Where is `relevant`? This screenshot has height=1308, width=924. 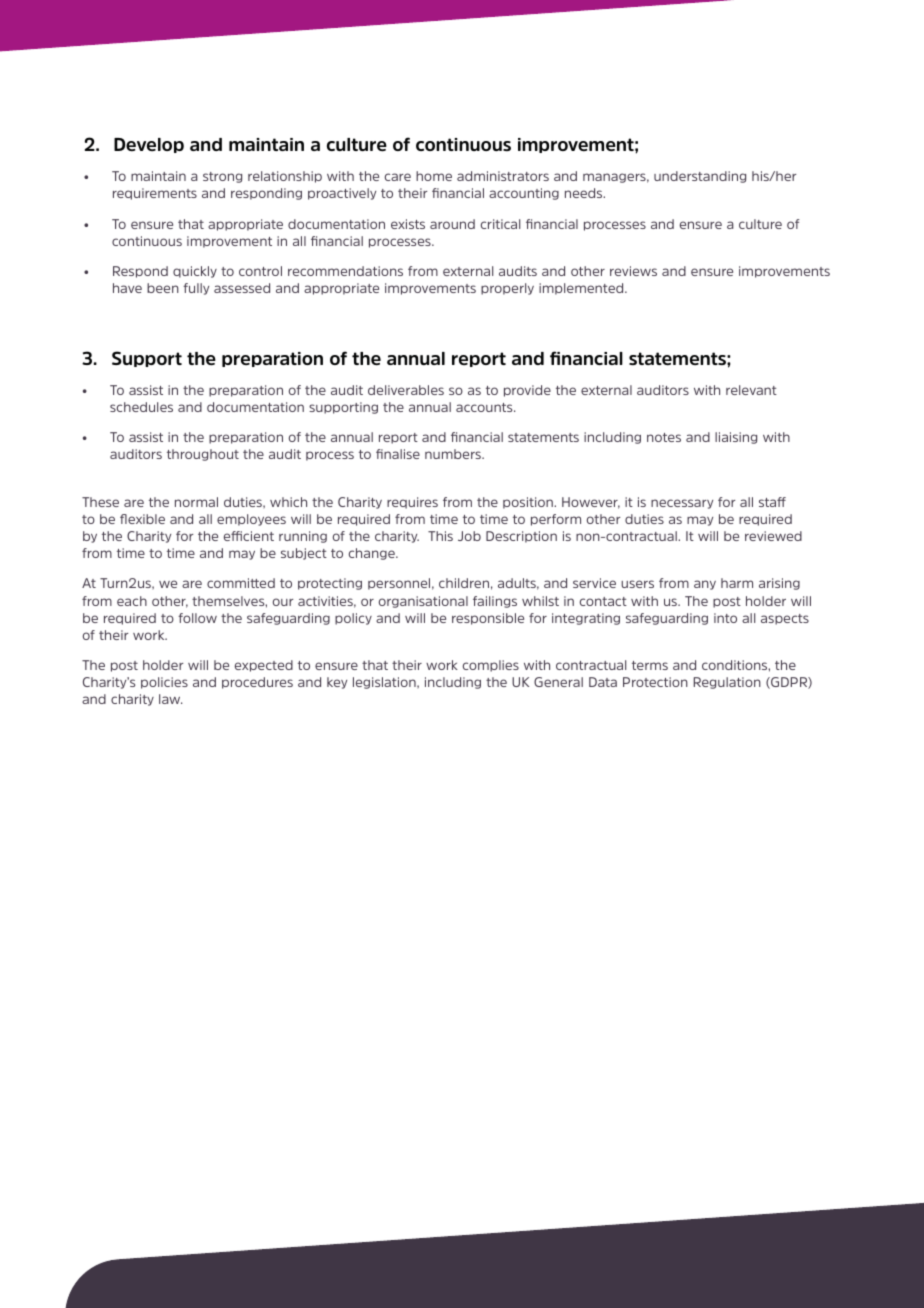
relevant is located at coordinates (751, 390).
